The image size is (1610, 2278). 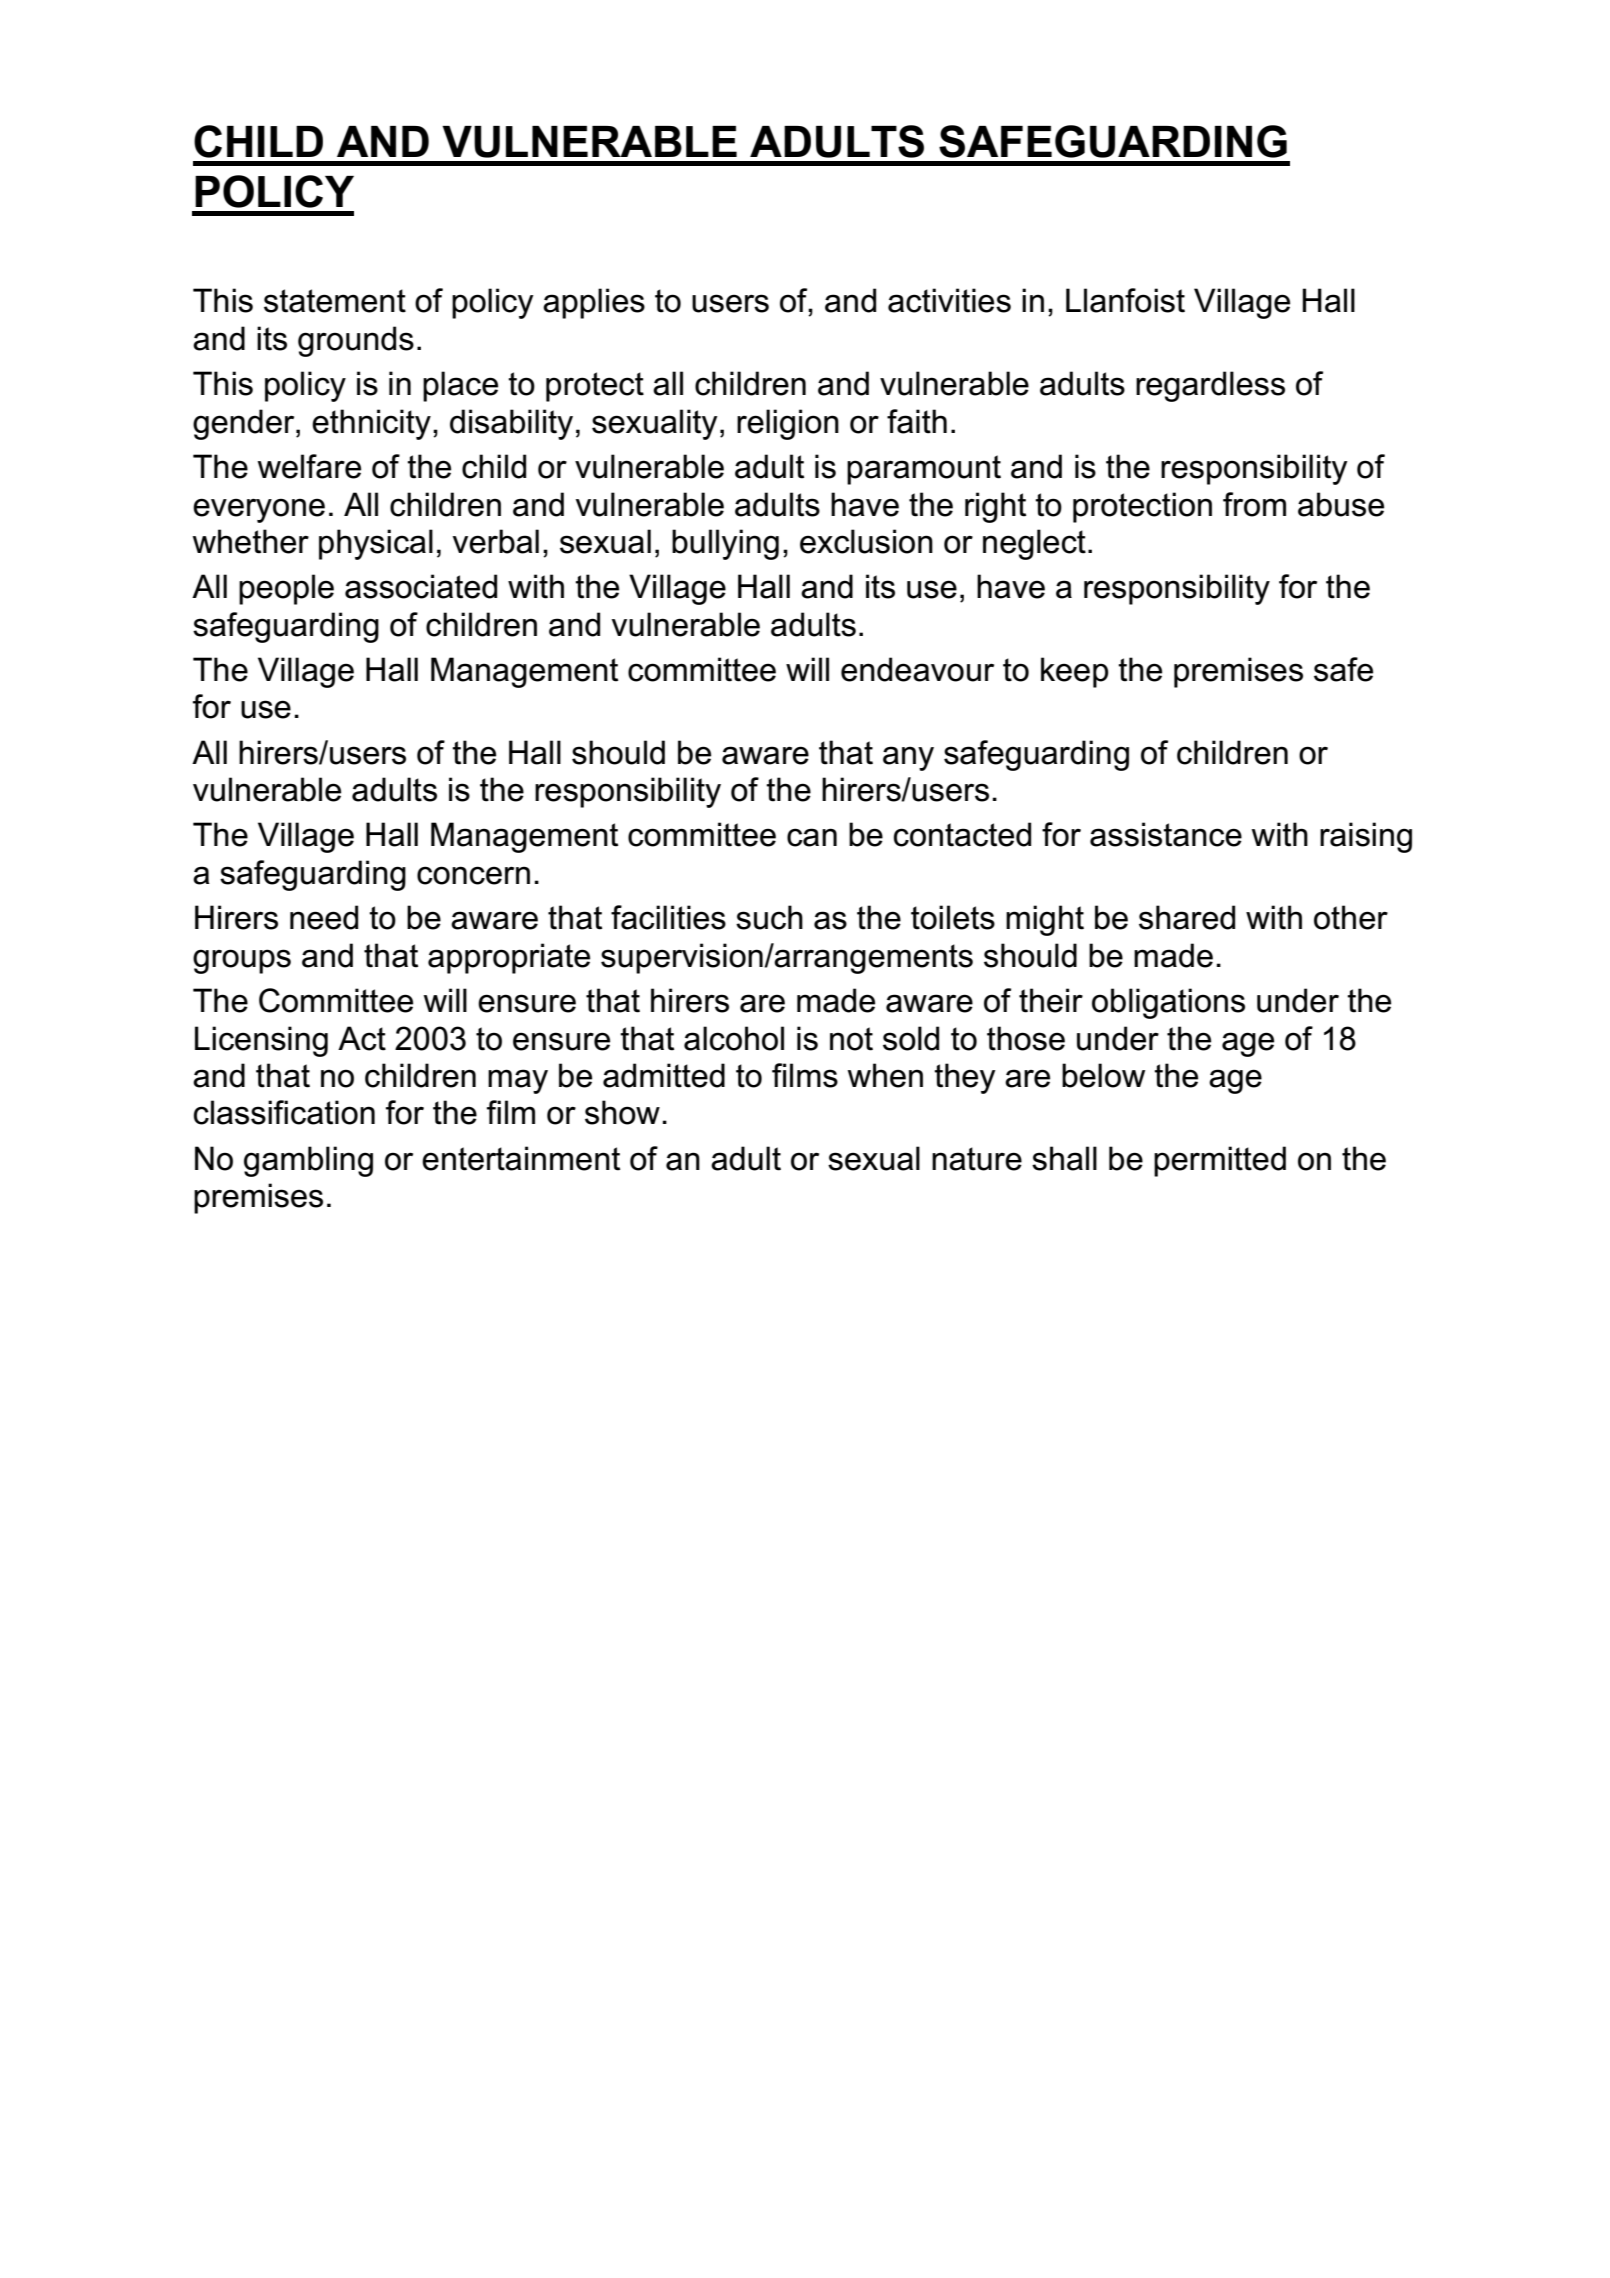 What do you see at coordinates (473, 875) in the document?
I see `concern` at bounding box center [473, 875].
